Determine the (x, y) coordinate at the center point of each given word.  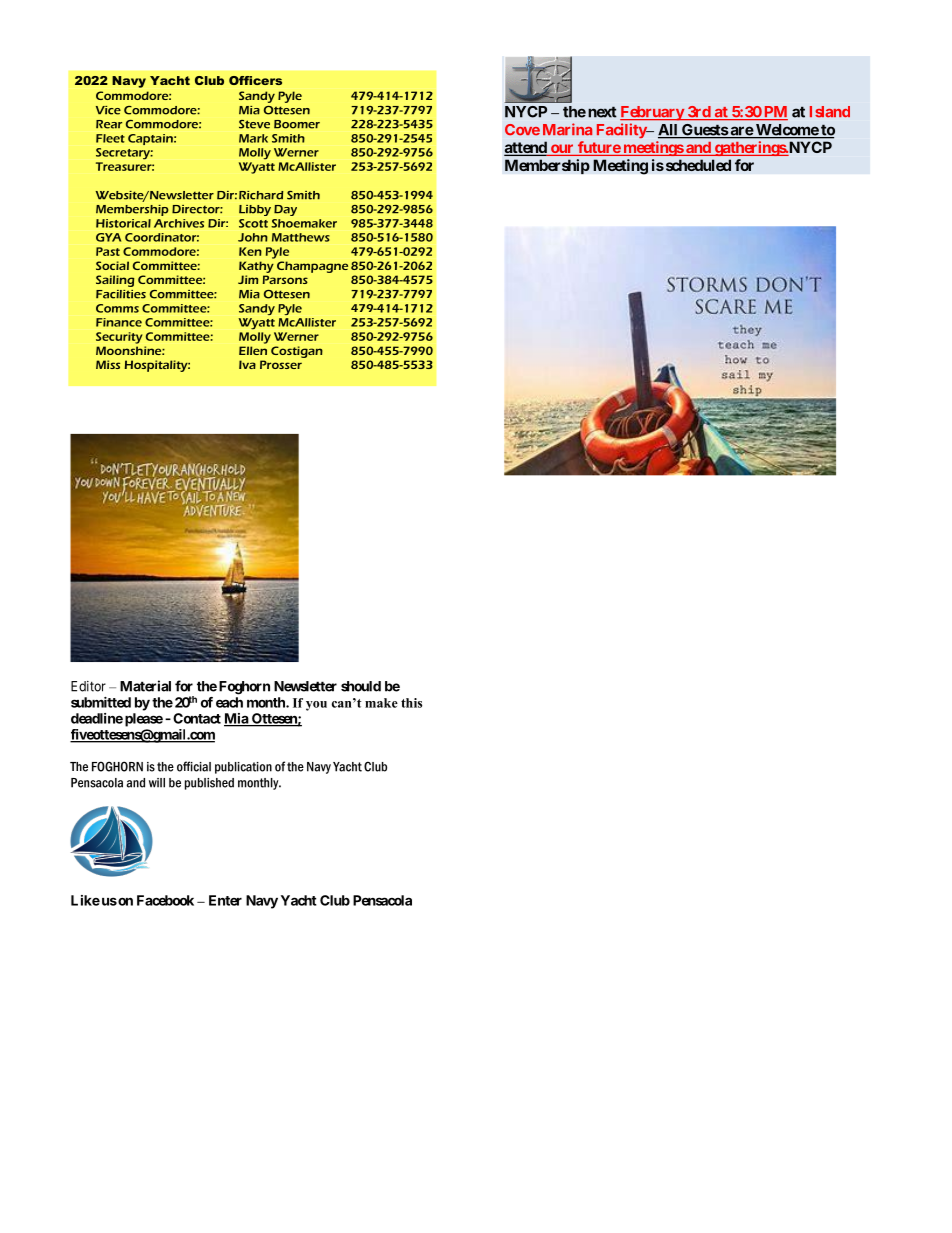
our (562, 150)
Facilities (121, 294)
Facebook (165, 900)
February (652, 113)
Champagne (312, 267)
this (411, 703)
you (316, 706)
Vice (108, 110)
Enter (225, 900)
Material (145, 686)
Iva (247, 364)
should (361, 686)
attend (526, 148)
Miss (108, 364)
